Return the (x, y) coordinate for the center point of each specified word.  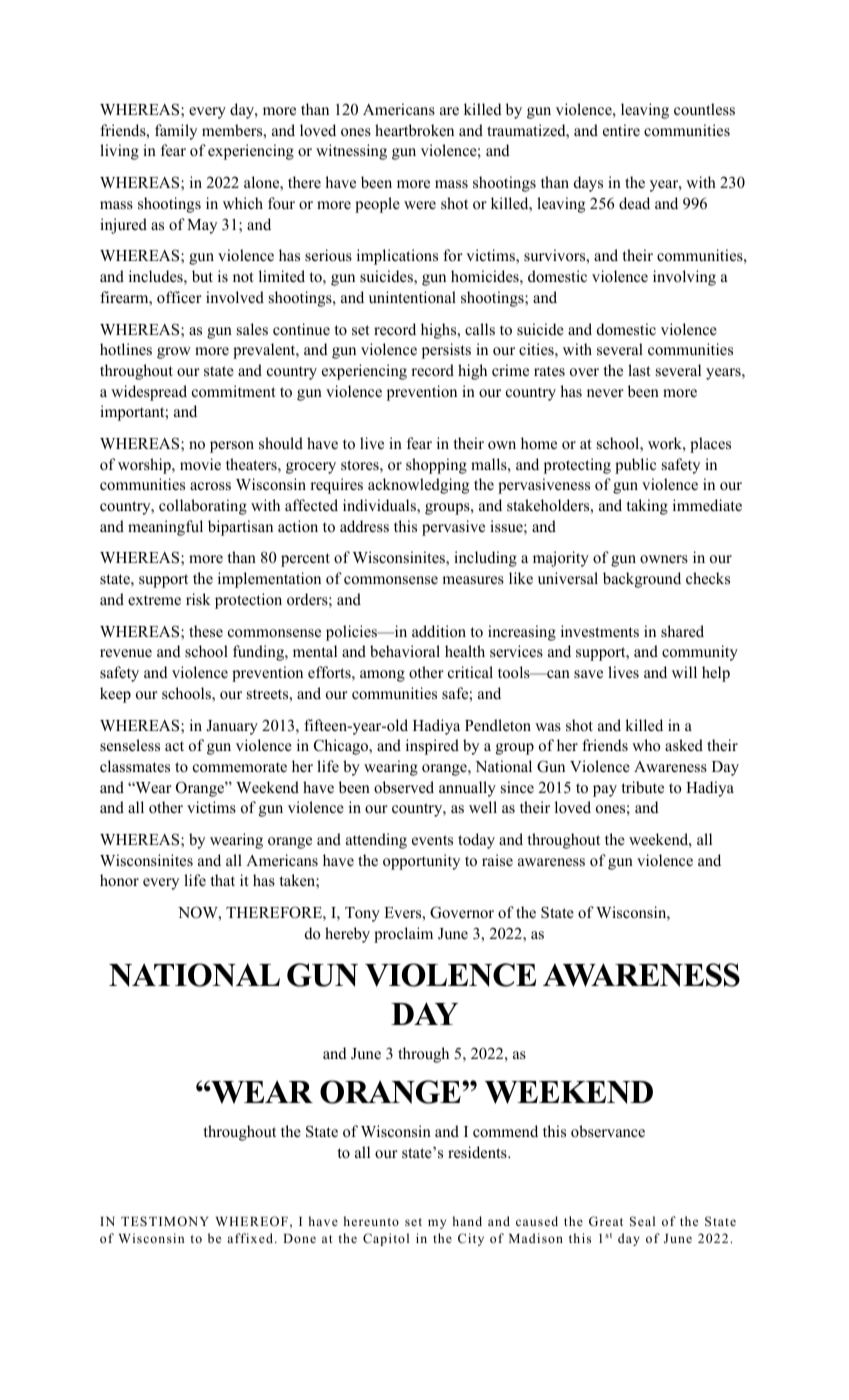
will (684, 672)
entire (621, 130)
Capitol (386, 1239)
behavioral (405, 651)
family (176, 132)
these (206, 631)
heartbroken (414, 130)
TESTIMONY (165, 1221)
